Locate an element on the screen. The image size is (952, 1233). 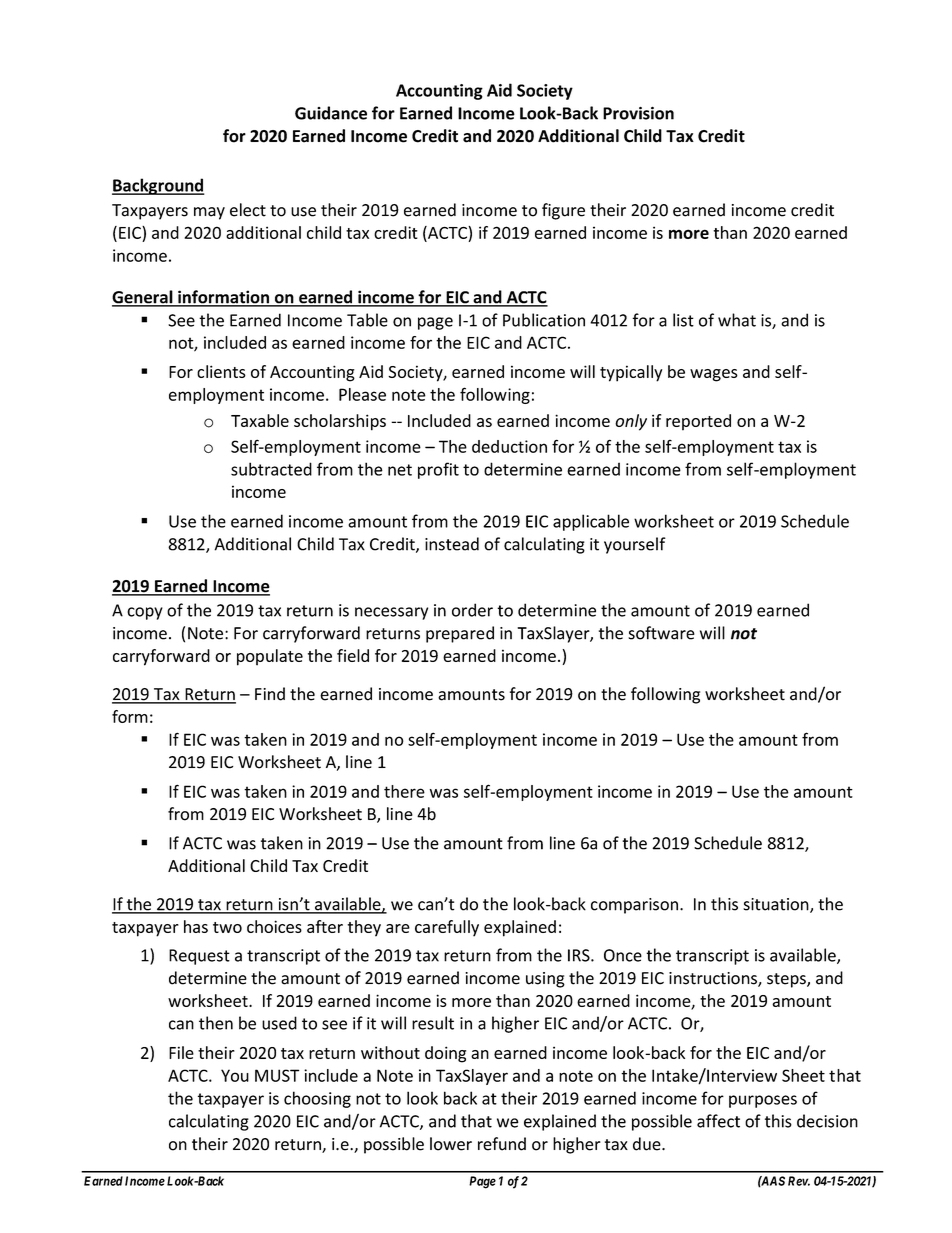
elect is located at coordinates (248, 210).
